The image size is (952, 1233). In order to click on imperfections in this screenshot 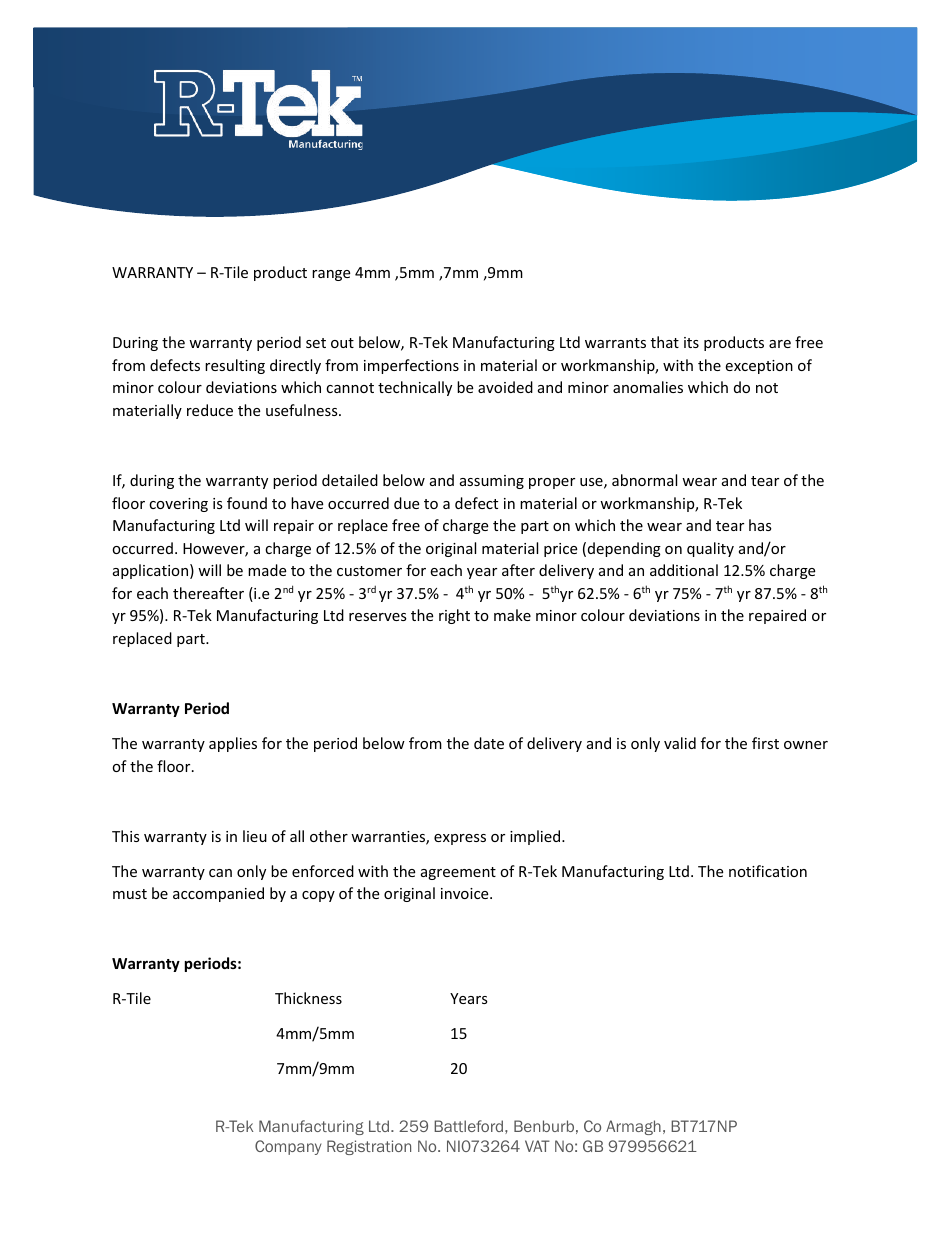, I will do `click(411, 366)`.
